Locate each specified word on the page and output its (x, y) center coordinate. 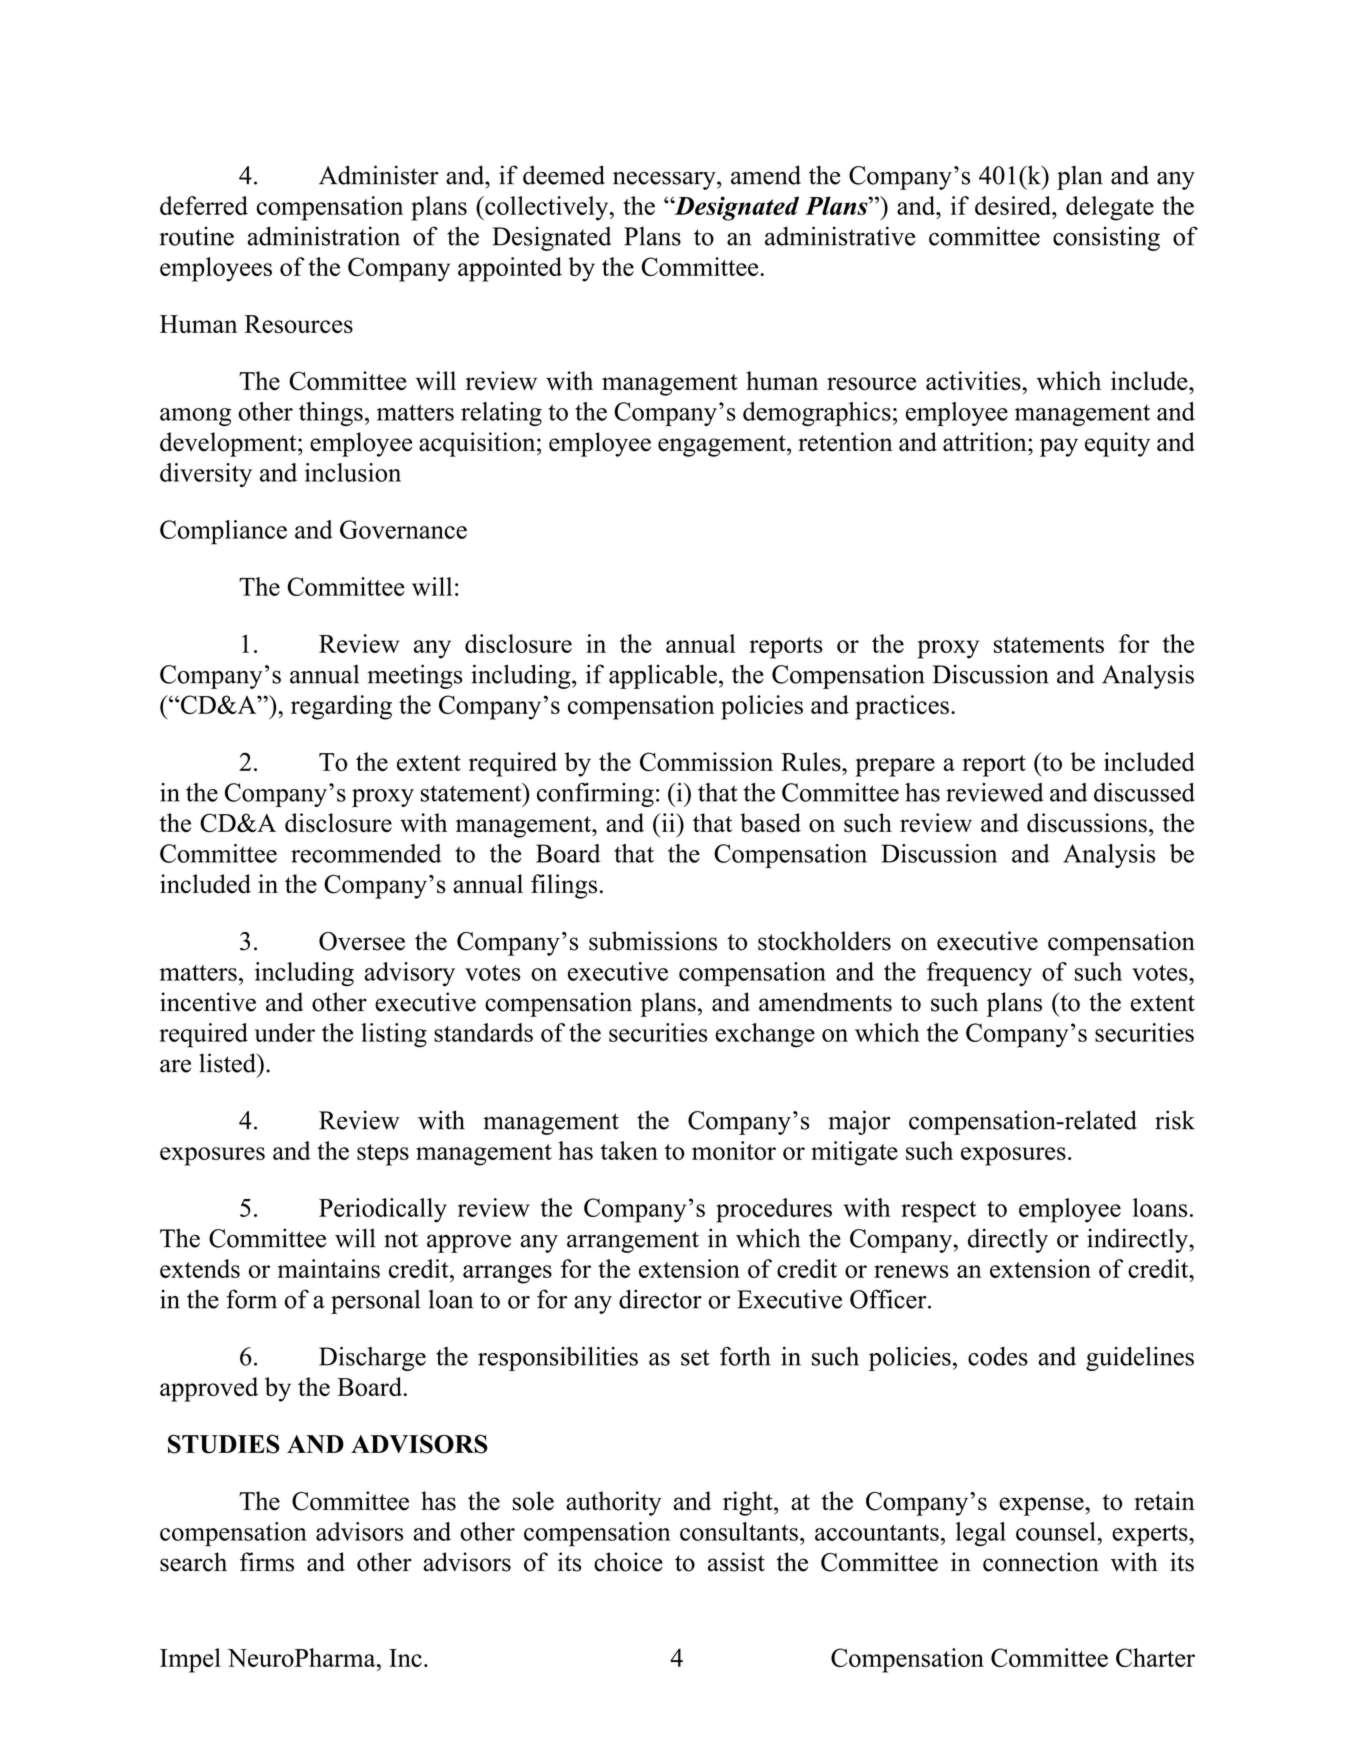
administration (324, 236)
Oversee (362, 941)
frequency (979, 974)
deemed (564, 175)
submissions (653, 941)
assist (736, 1562)
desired (1014, 205)
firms (267, 1562)
